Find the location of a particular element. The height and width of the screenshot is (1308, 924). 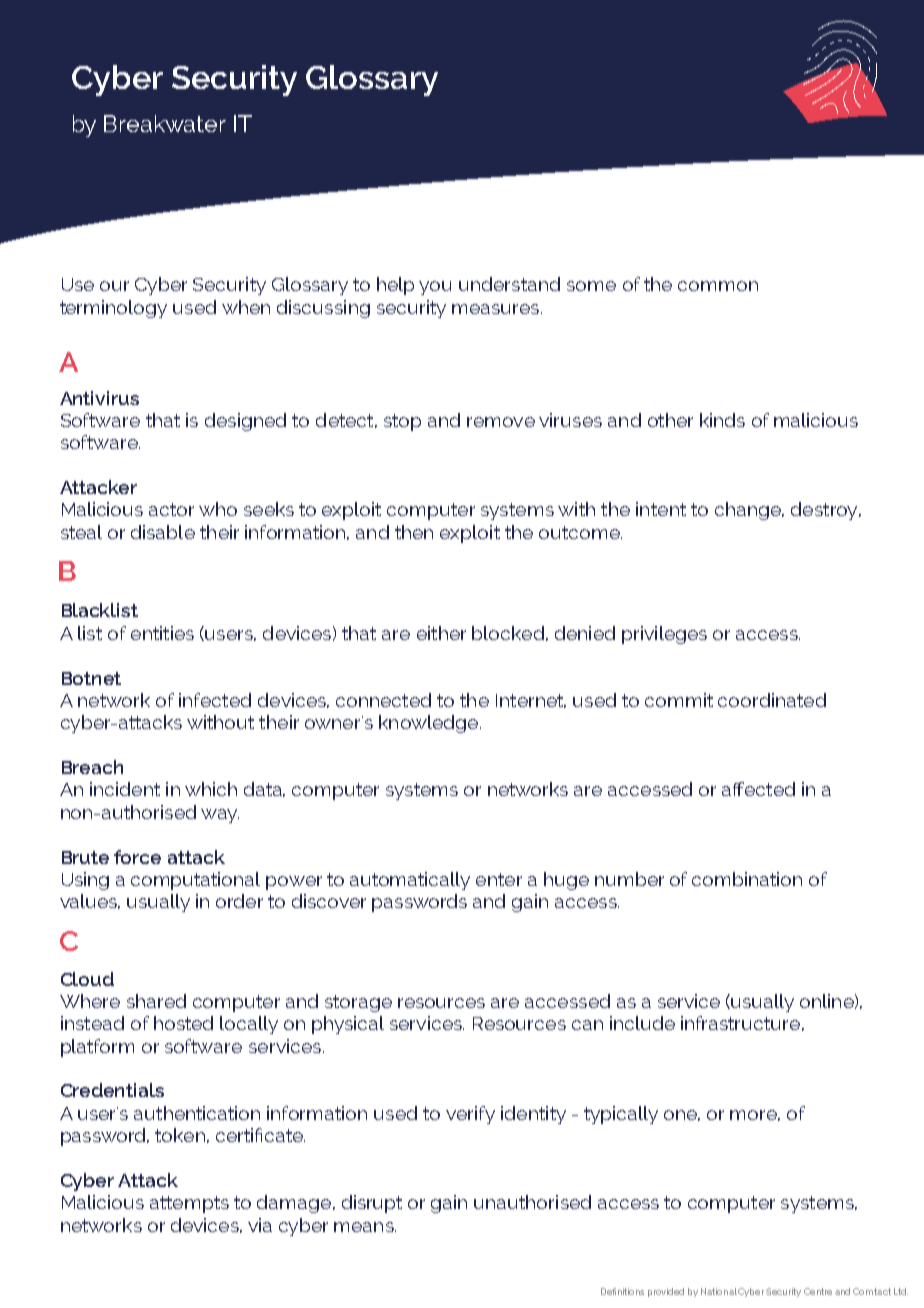

Centre is located at coordinates (818, 1291).
